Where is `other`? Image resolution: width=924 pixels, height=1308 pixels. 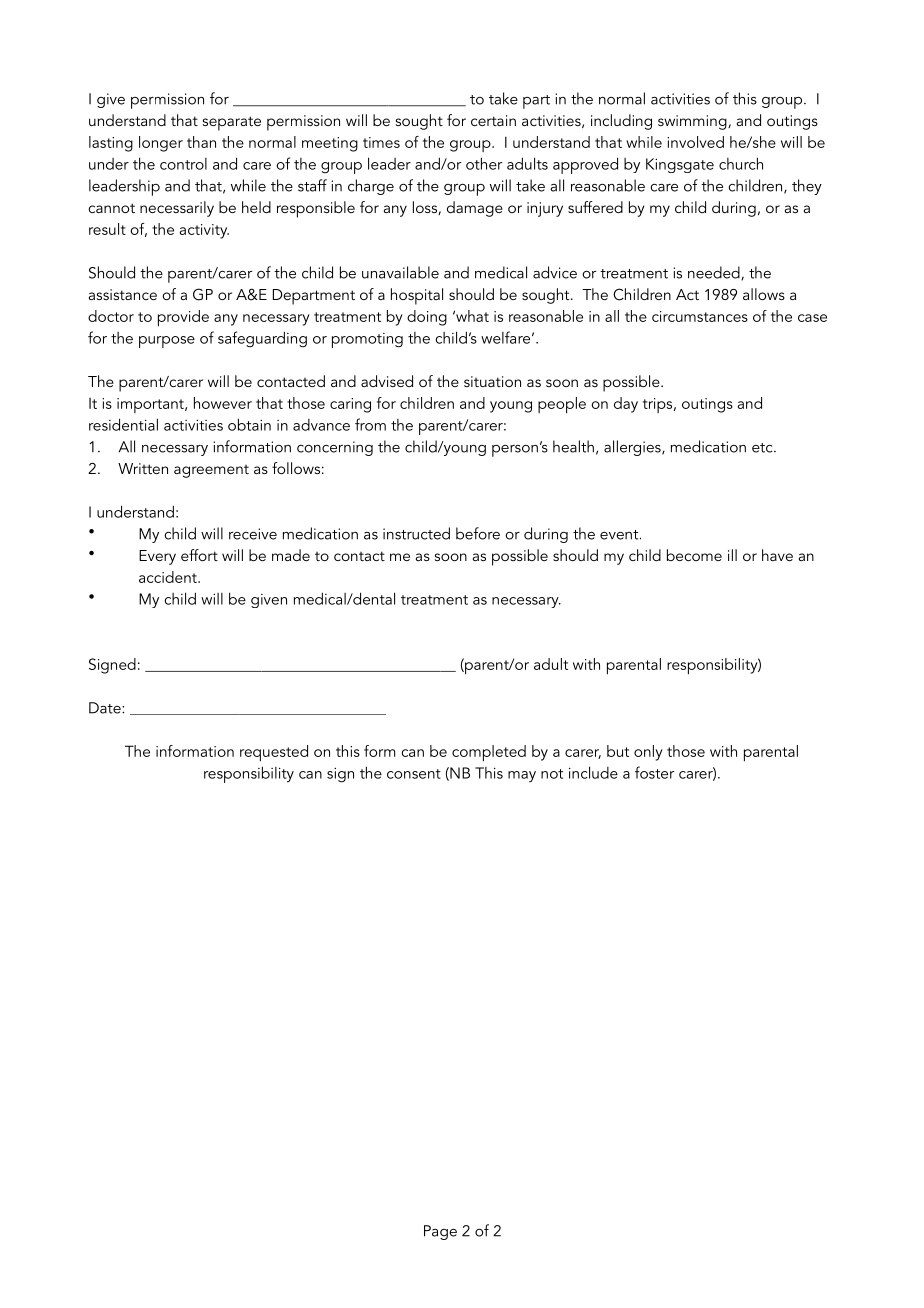 other is located at coordinates (484, 163).
